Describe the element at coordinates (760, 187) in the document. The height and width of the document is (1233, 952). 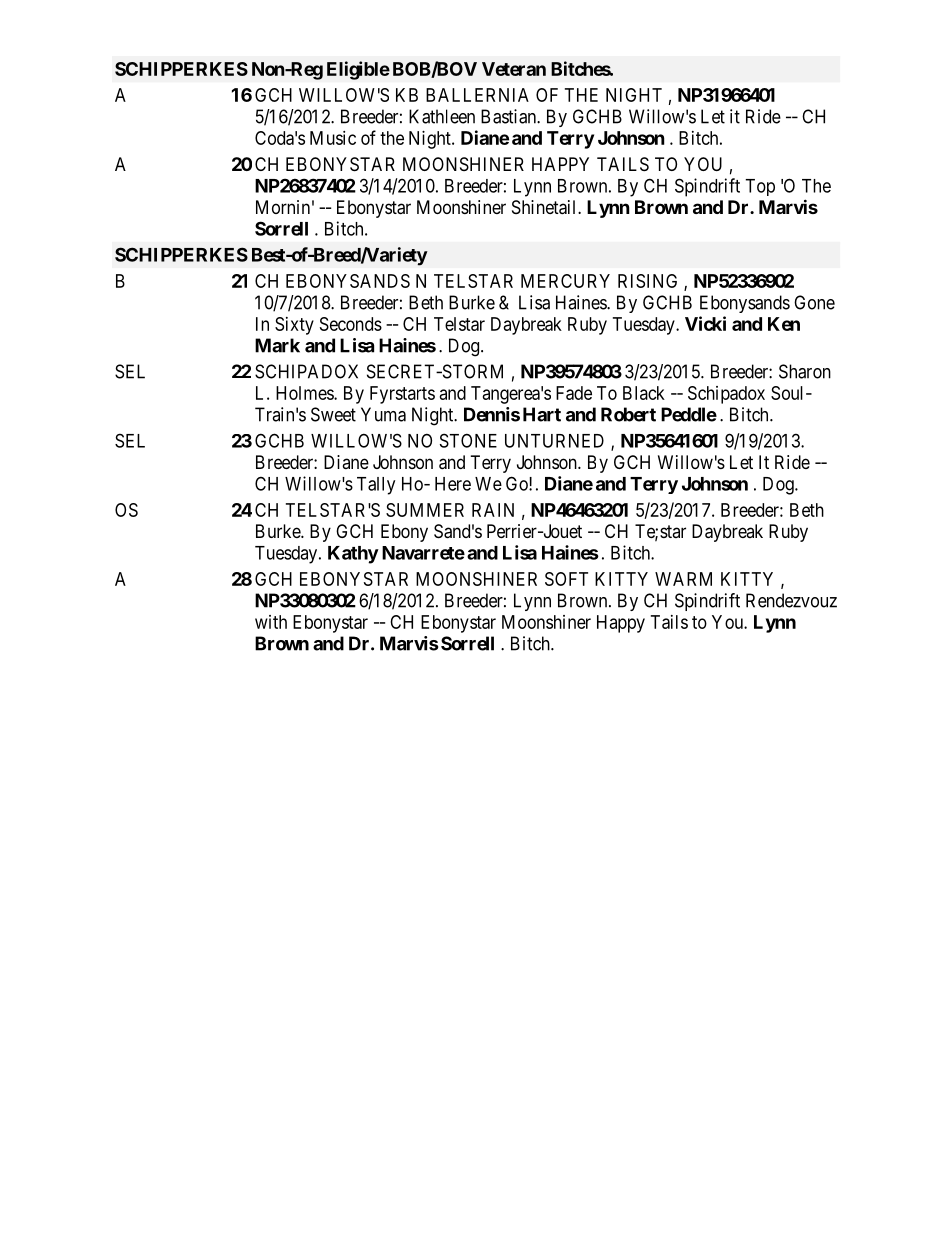
I see `Top` at that location.
